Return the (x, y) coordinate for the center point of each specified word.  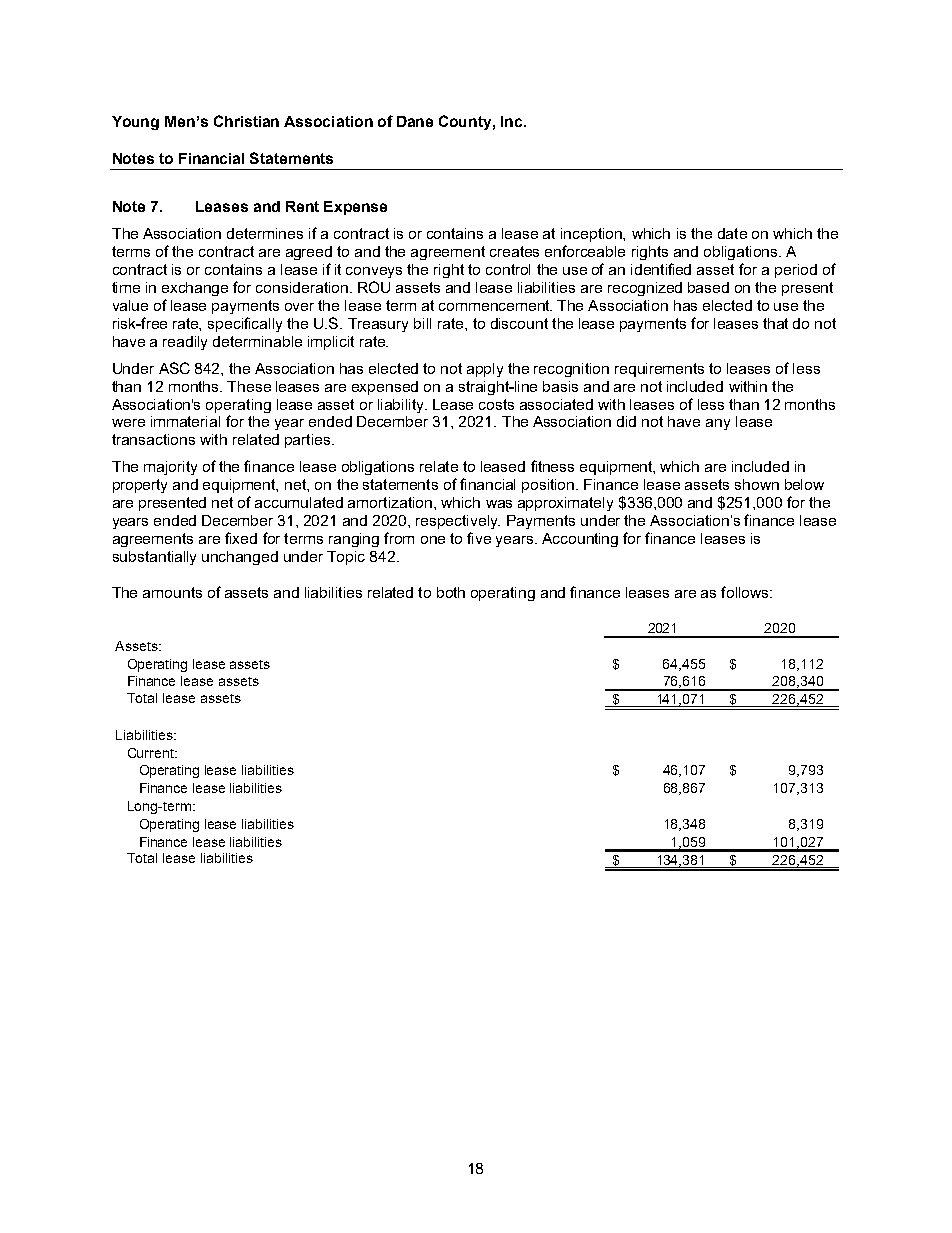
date (732, 233)
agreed (309, 253)
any (718, 424)
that (775, 323)
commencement (495, 305)
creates (514, 251)
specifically (245, 324)
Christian (246, 121)
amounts (172, 592)
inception (593, 235)
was (499, 504)
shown (757, 484)
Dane (415, 121)
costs (496, 404)
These (249, 386)
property (140, 486)
